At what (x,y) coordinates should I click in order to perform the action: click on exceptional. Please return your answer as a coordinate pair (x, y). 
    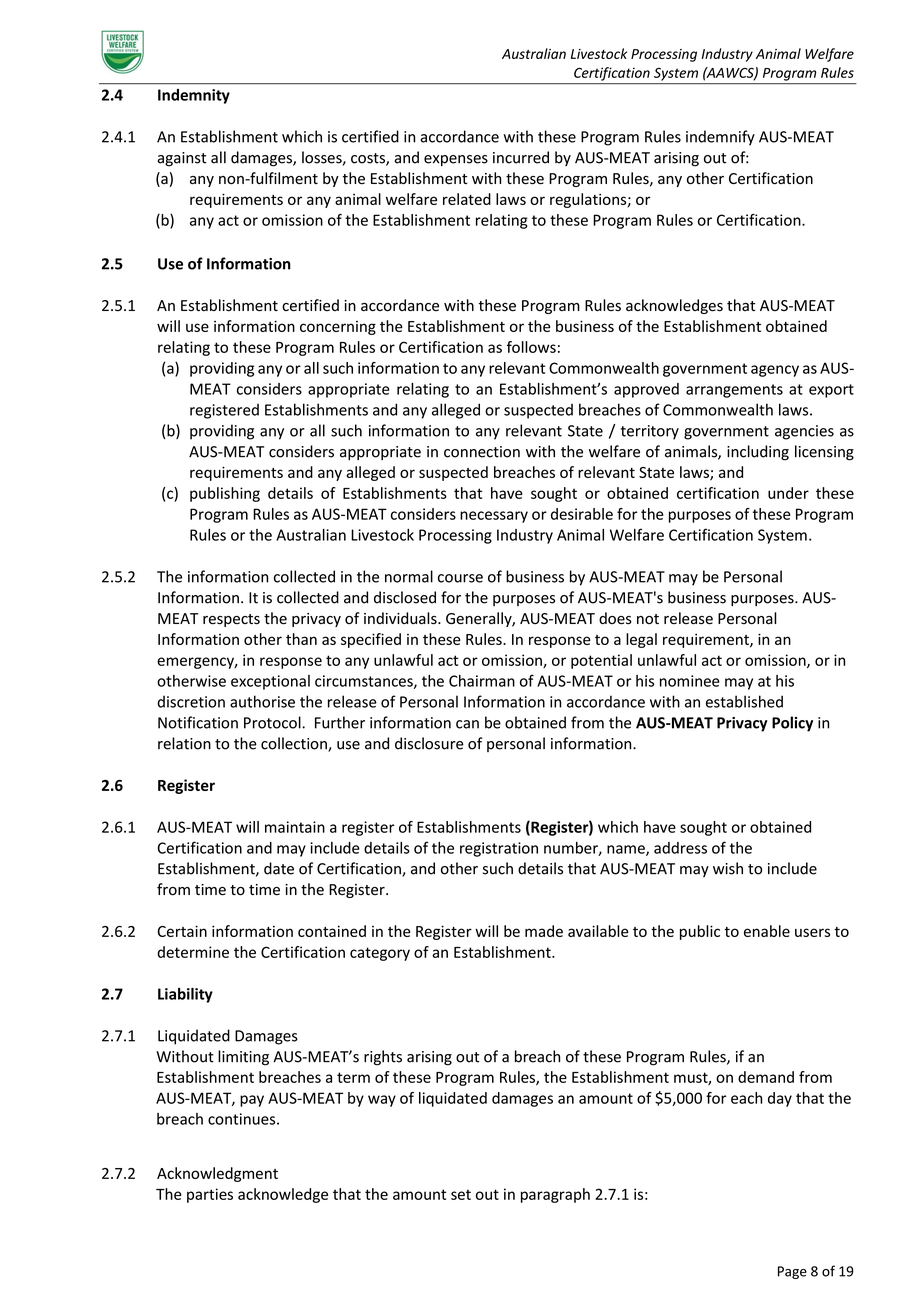
    Looking at the image, I should click on (270, 682).
